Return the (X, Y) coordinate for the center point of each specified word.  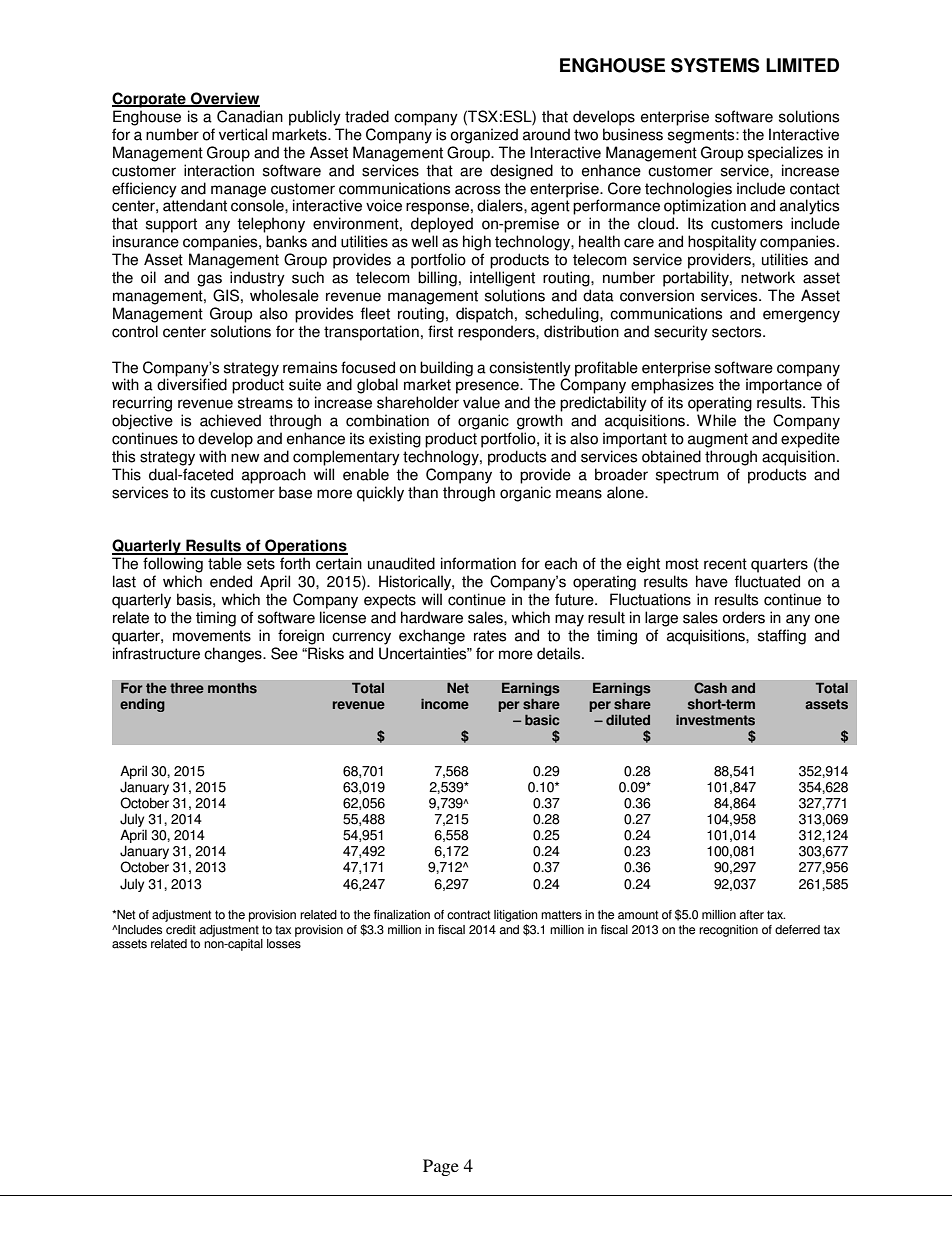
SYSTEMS (715, 65)
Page (441, 1167)
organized (484, 136)
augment (718, 440)
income (445, 704)
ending (142, 705)
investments (715, 720)
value (481, 402)
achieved (230, 420)
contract (468, 915)
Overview (224, 99)
